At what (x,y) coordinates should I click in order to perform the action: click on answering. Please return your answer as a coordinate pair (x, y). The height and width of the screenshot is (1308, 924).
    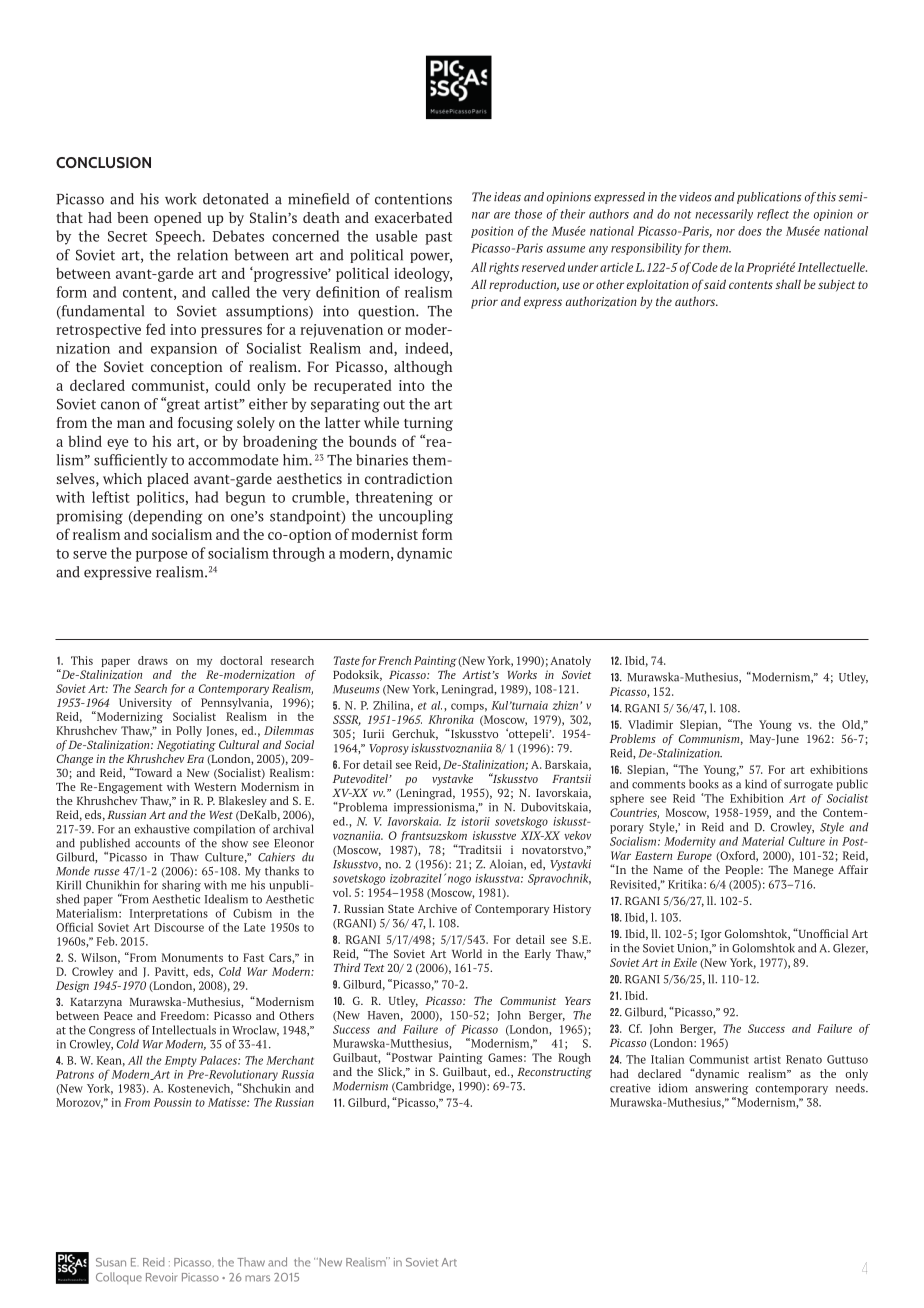
    Looking at the image, I should click on (721, 1089).
